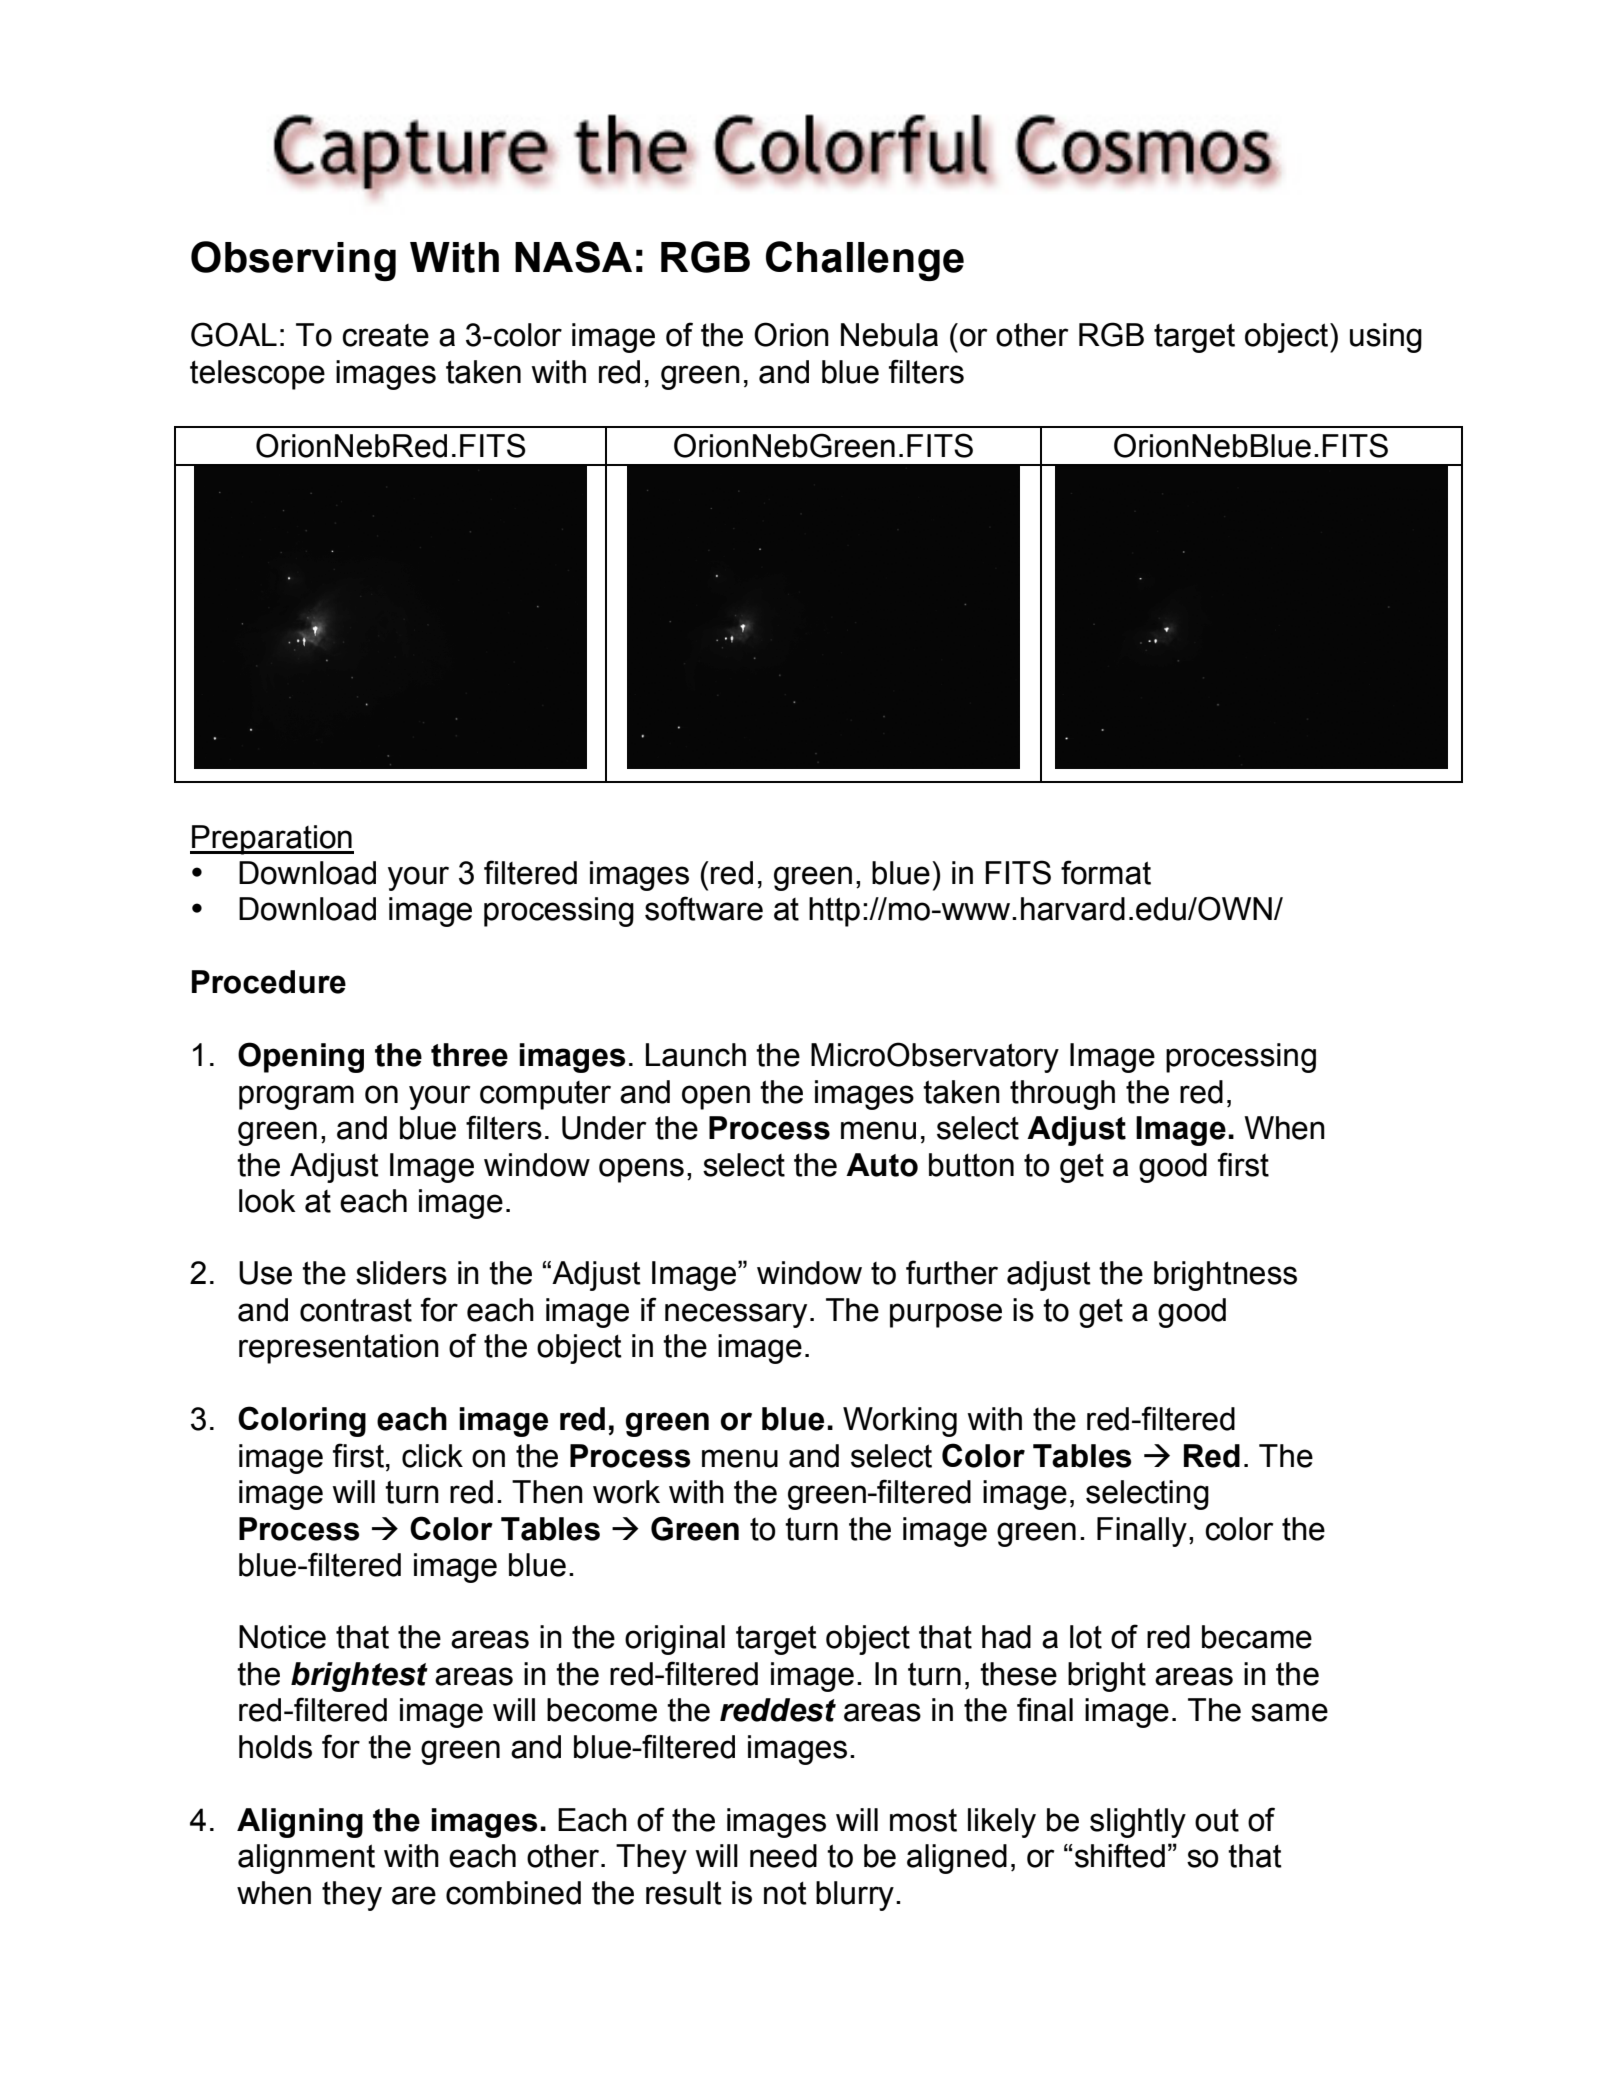 Image resolution: width=1614 pixels, height=2089 pixels. Describe the element at coordinates (385, 335) in the screenshot. I see `create` at that location.
